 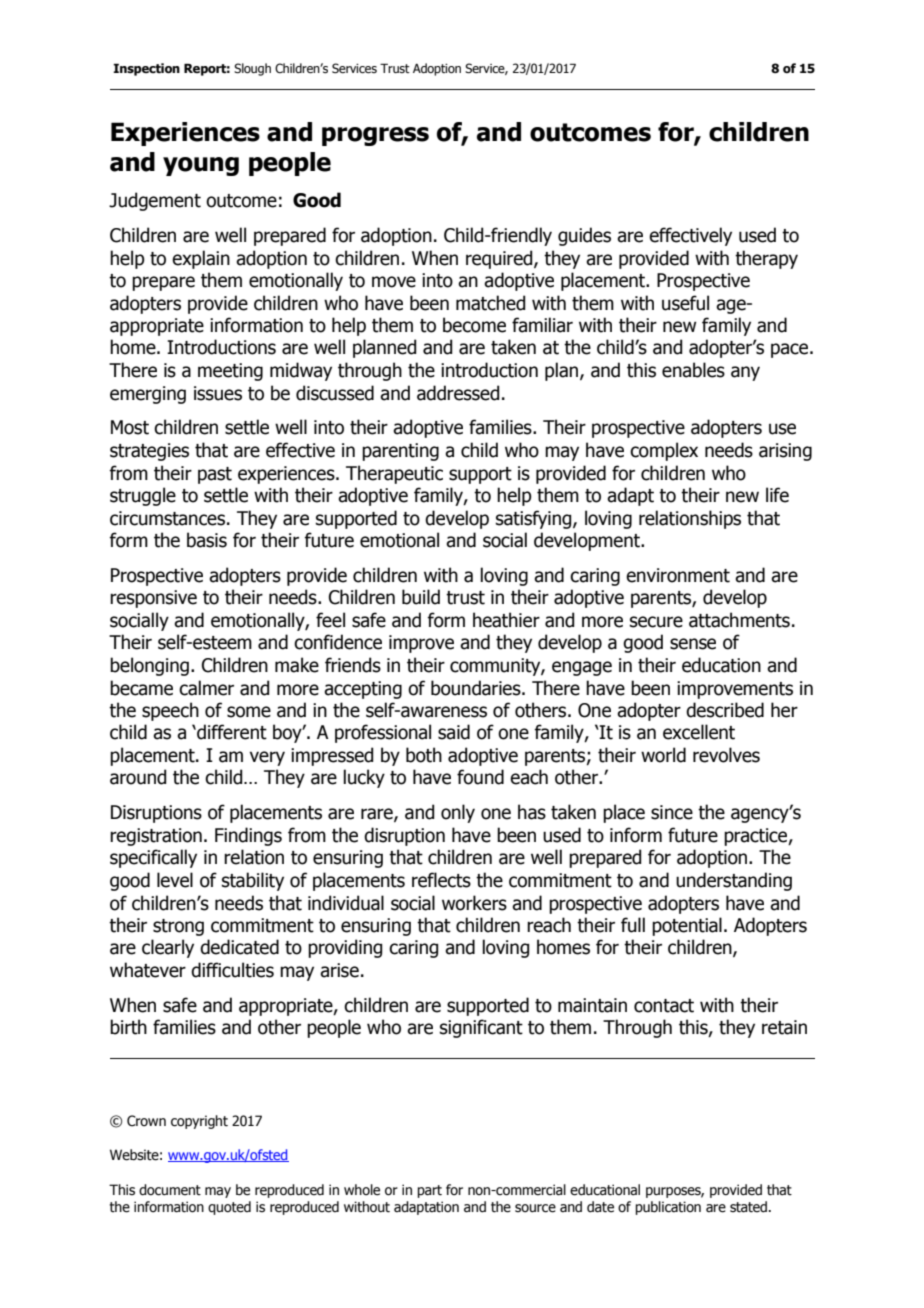 What do you see at coordinates (252, 69) in the screenshot?
I see `Slough` at bounding box center [252, 69].
